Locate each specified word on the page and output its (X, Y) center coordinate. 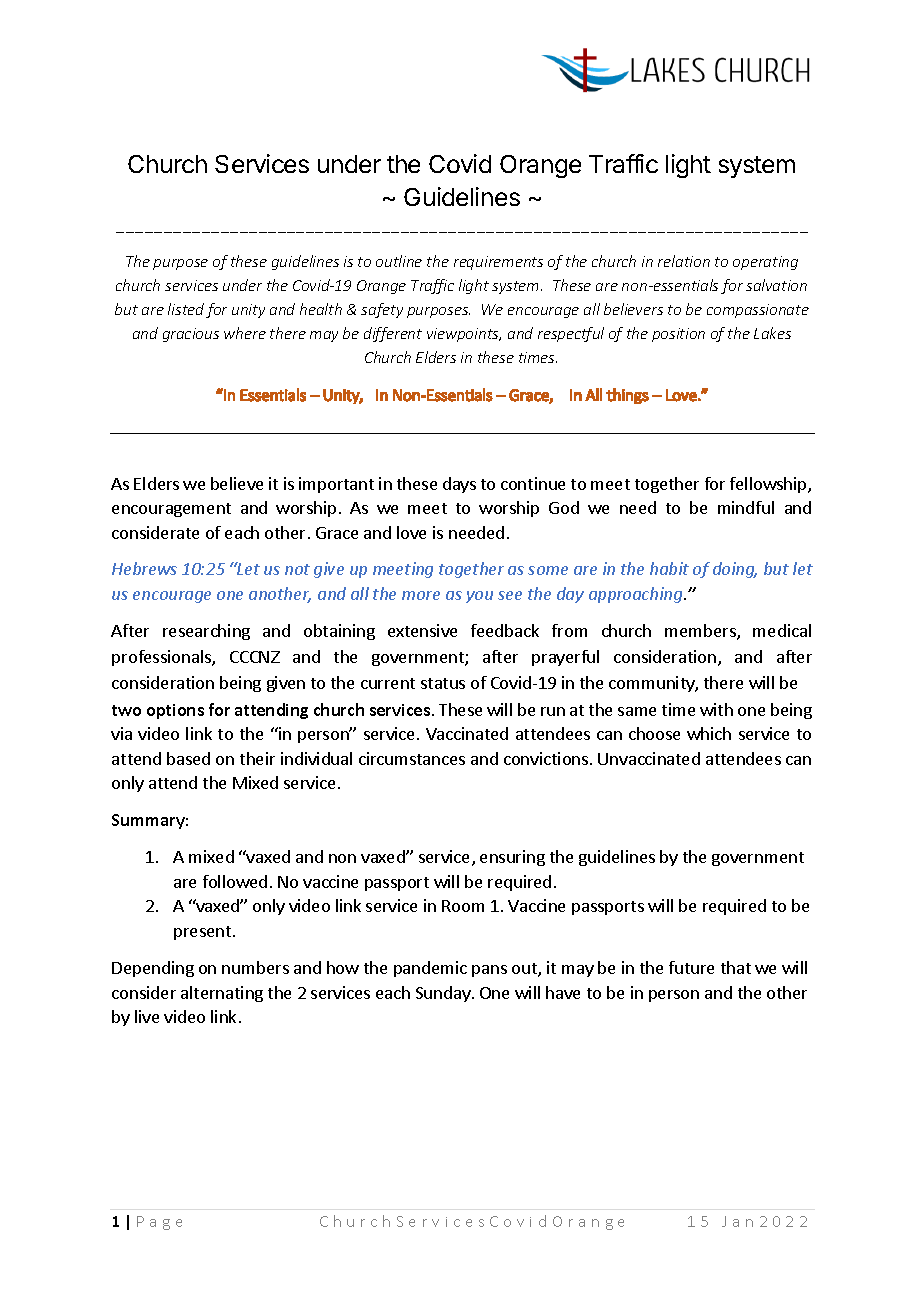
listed (186, 309)
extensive (422, 630)
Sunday (444, 994)
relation (684, 261)
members (701, 632)
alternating (222, 994)
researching (206, 632)
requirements (498, 263)
